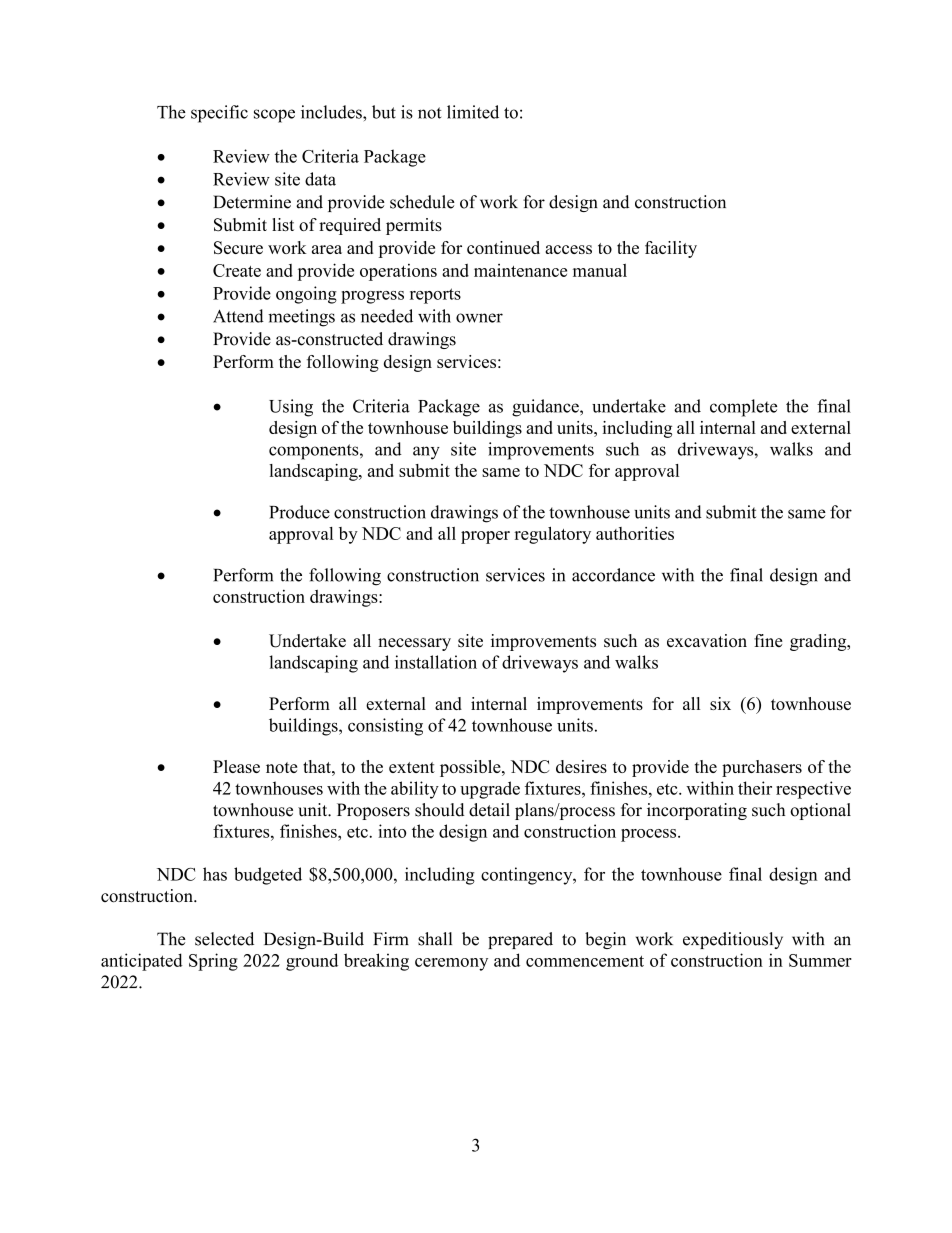 The height and width of the document is (1233, 952). I want to click on authorities, so click(635, 533).
